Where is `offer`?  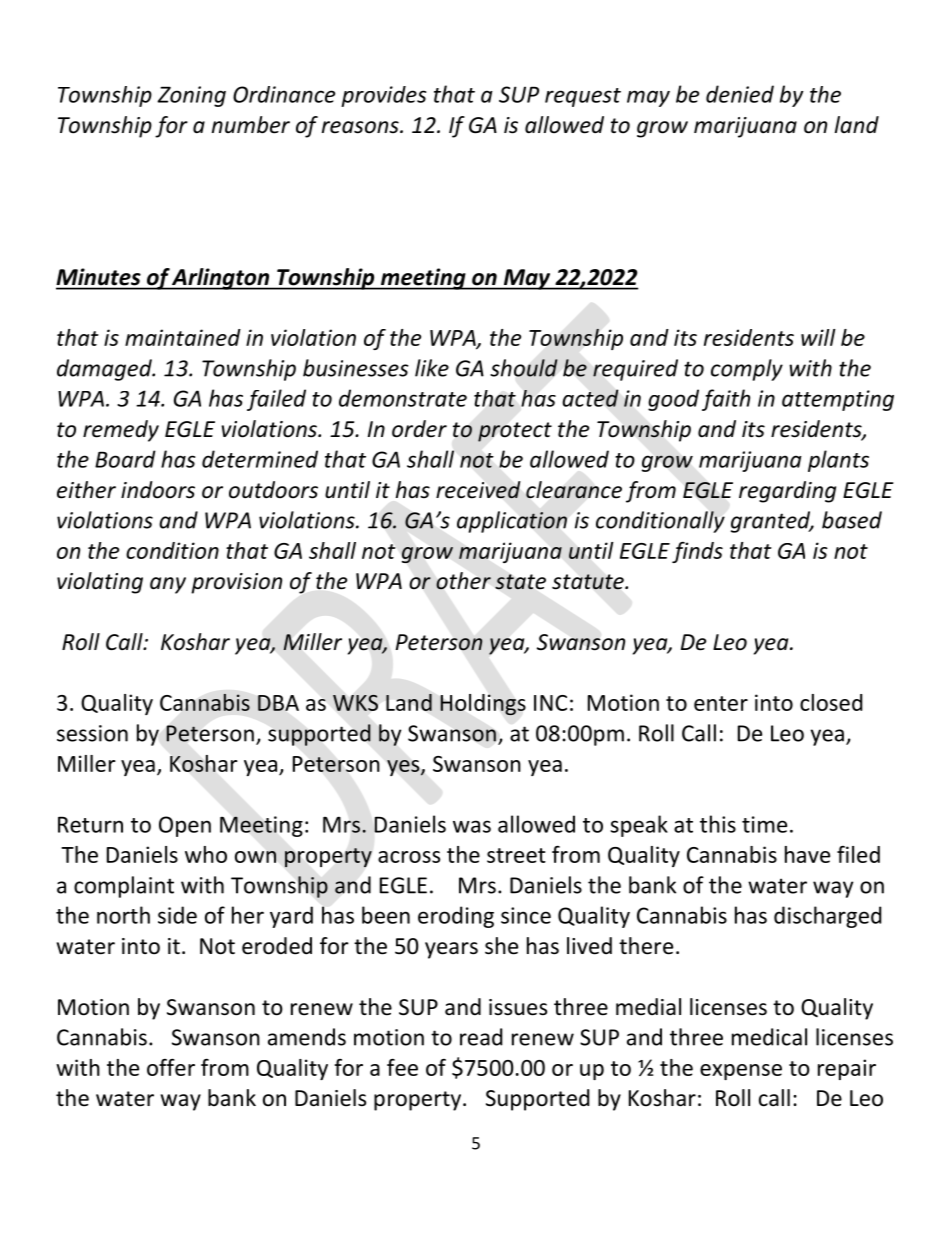
offer is located at coordinates (171, 1067).
